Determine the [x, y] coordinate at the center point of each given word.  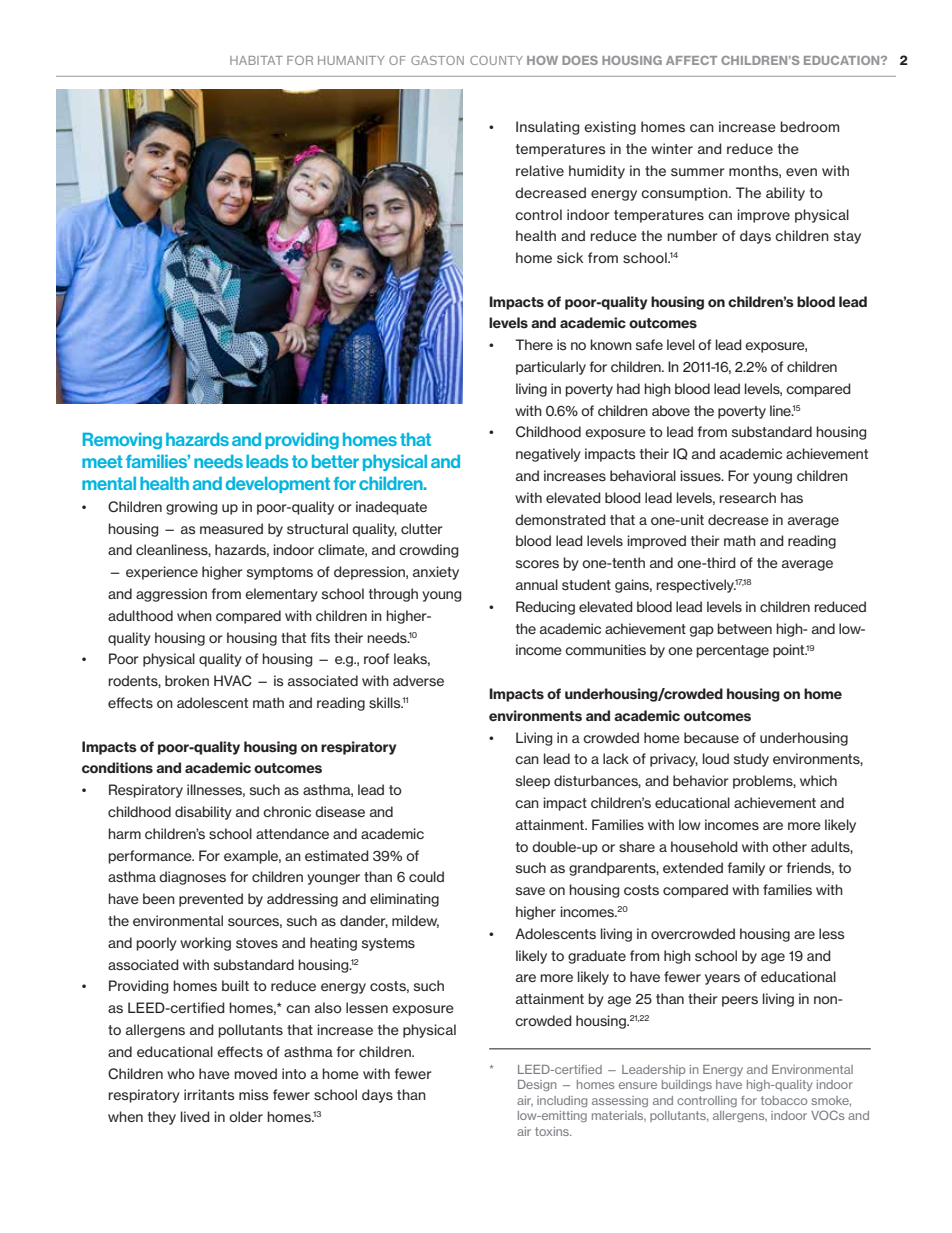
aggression [171, 595]
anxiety [436, 573]
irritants [209, 1094]
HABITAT [256, 60]
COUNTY [496, 60]
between [744, 628]
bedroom [809, 126]
